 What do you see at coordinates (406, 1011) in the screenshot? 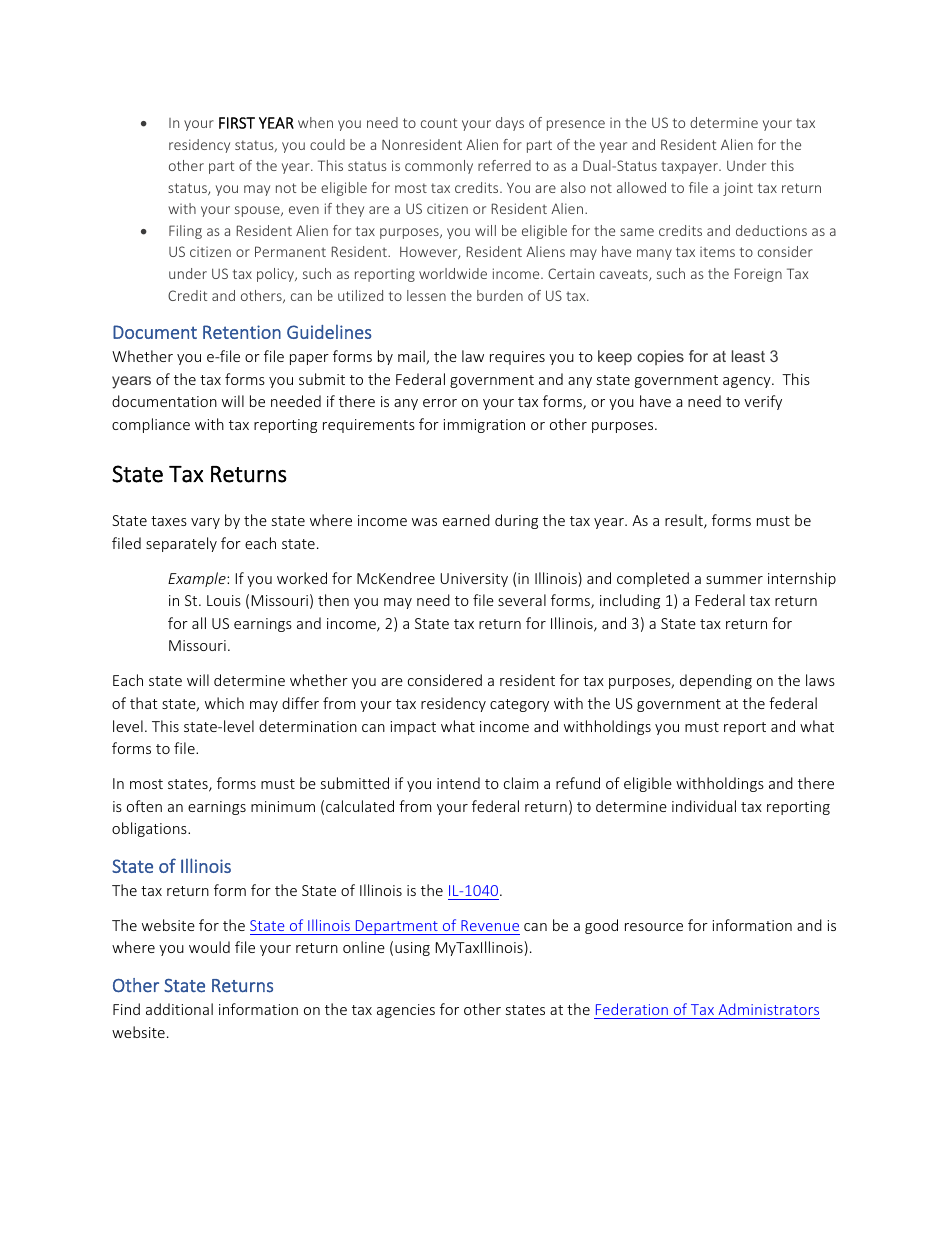
I see `agencies` at bounding box center [406, 1011].
